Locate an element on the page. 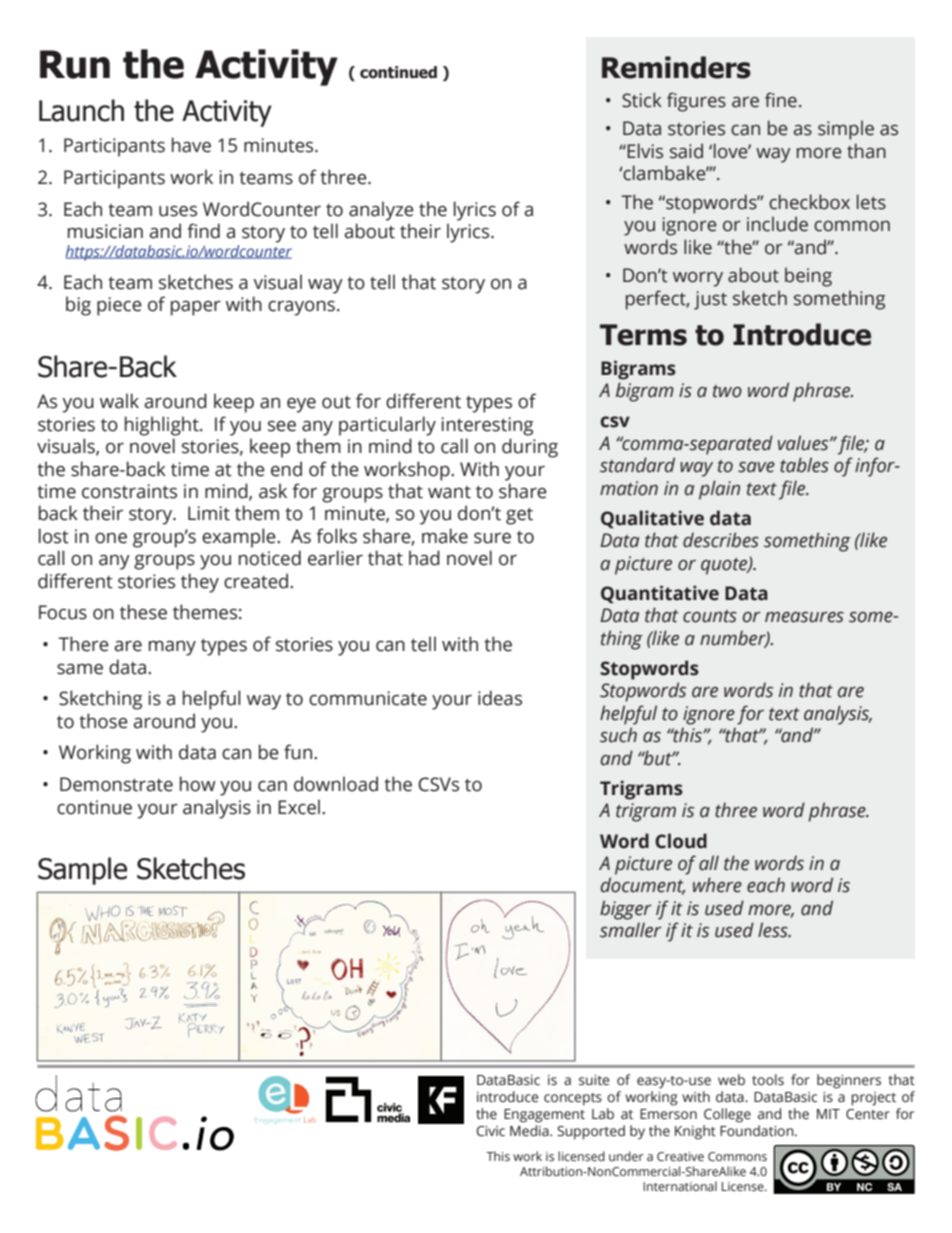 The width and height of the document is (952, 1233). Launch is located at coordinates (81, 110).
